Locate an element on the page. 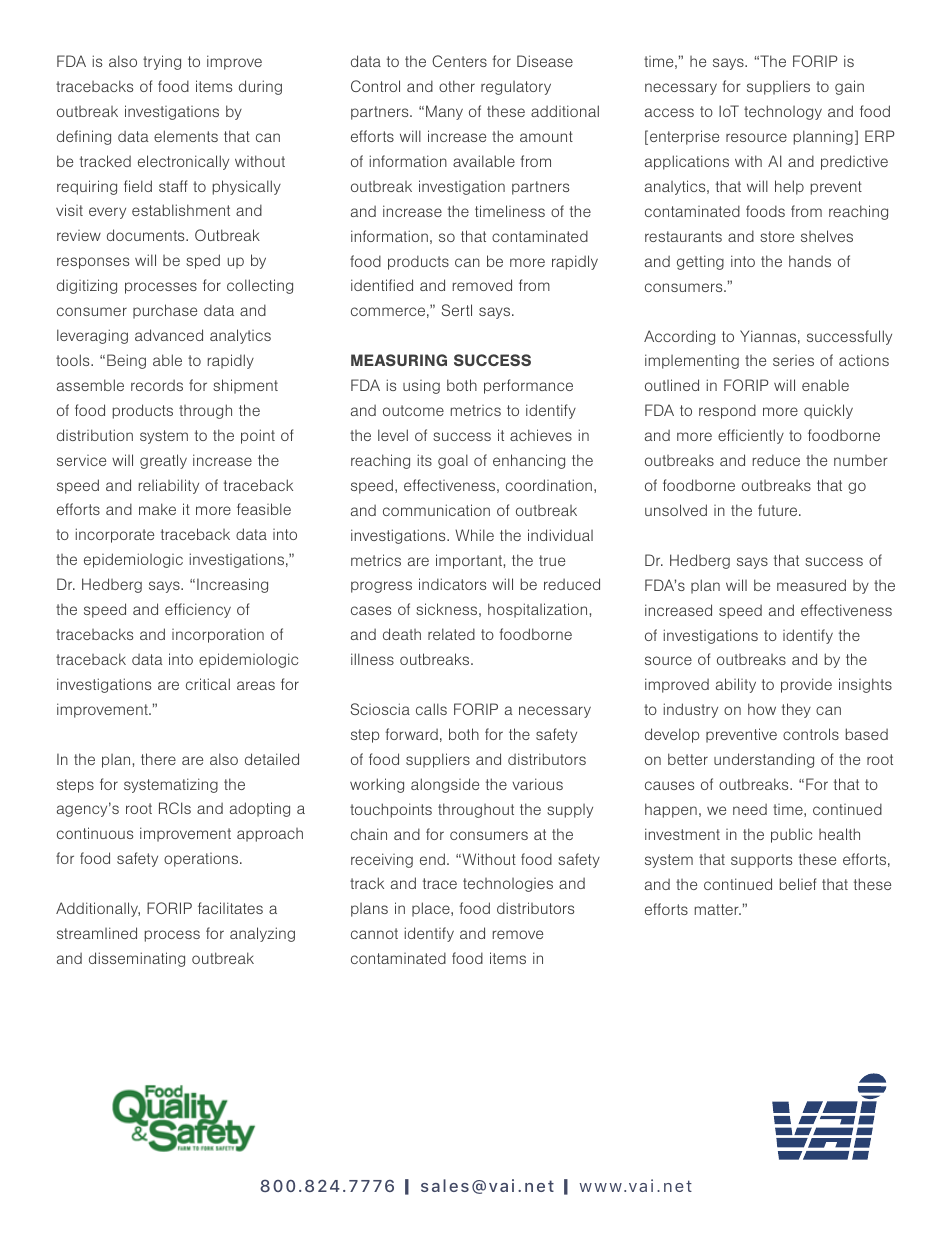  technology is located at coordinates (783, 112).
